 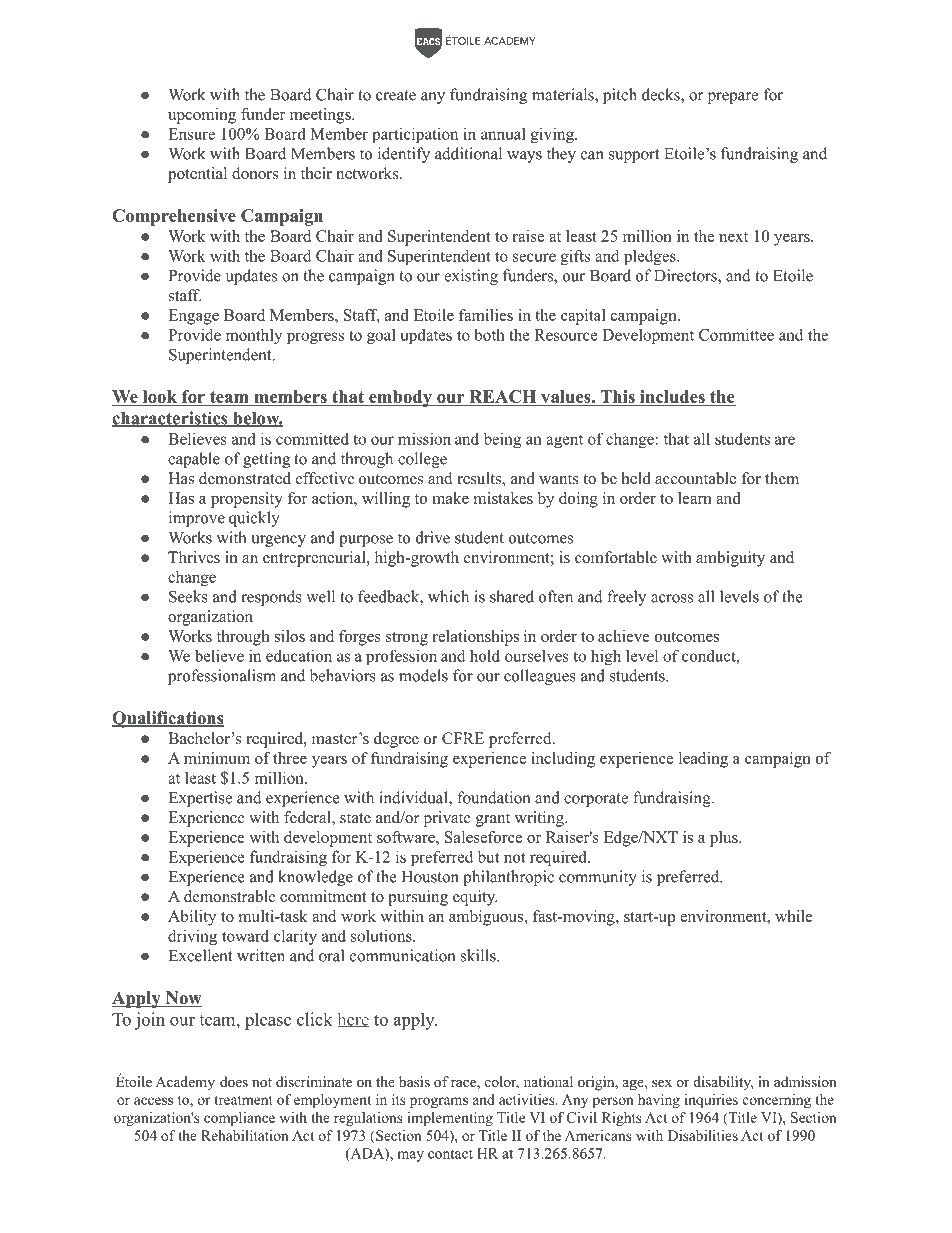 What do you see at coordinates (450, 1119) in the screenshot?
I see `implementing` at bounding box center [450, 1119].
